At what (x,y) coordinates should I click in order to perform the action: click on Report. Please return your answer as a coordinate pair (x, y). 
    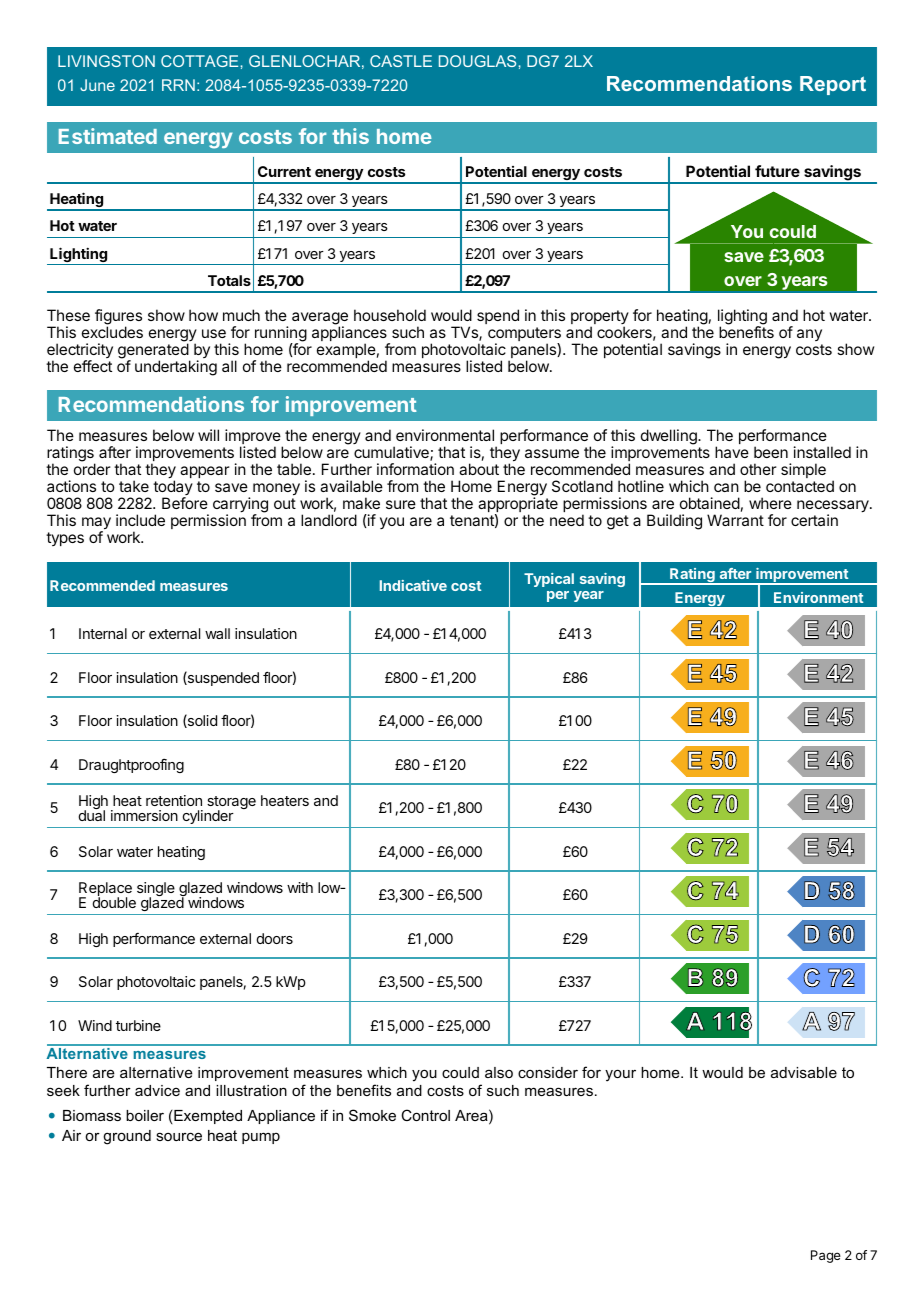
    Looking at the image, I should click on (833, 85).
